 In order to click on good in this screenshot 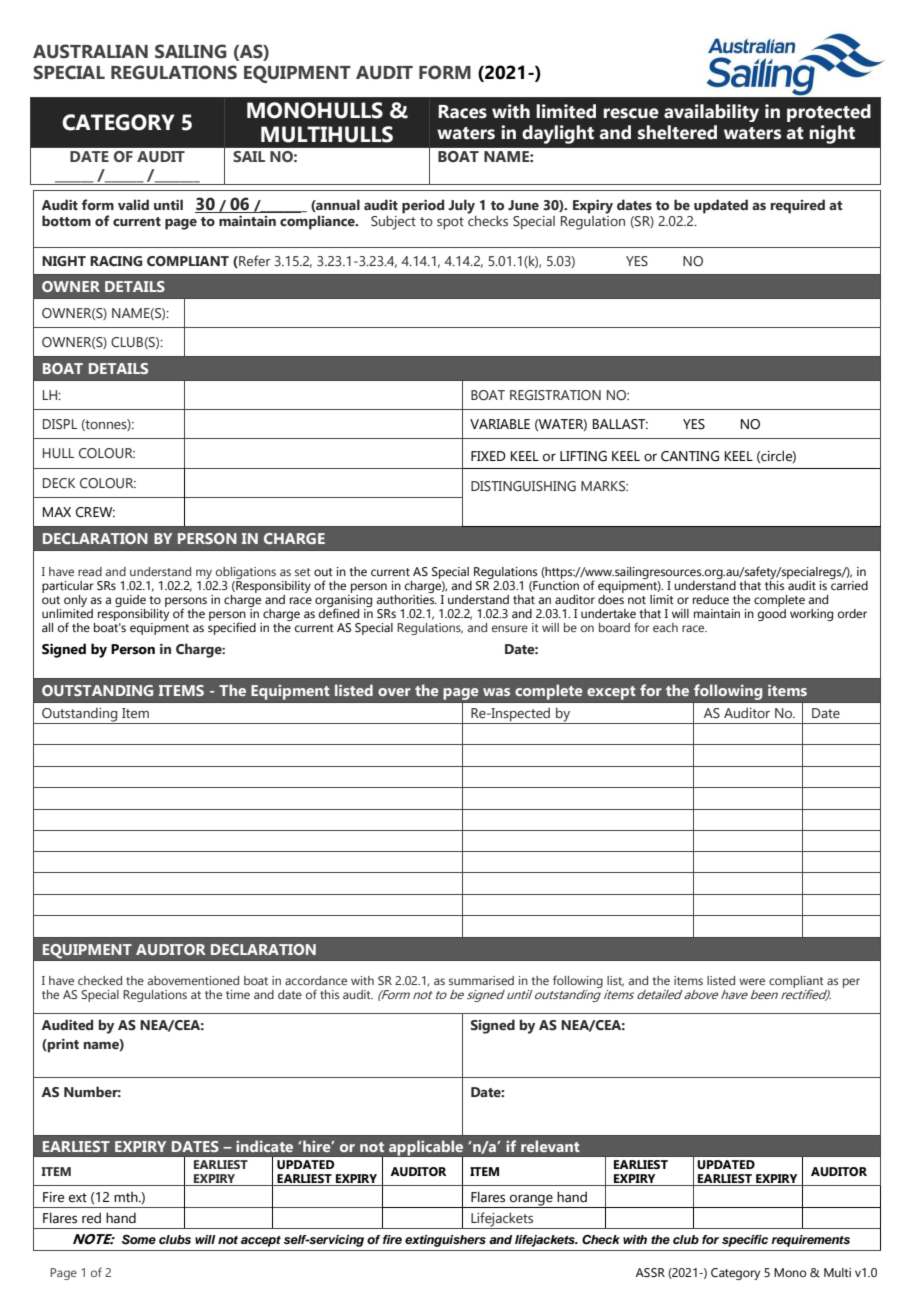, I will do `click(772, 613)`.
